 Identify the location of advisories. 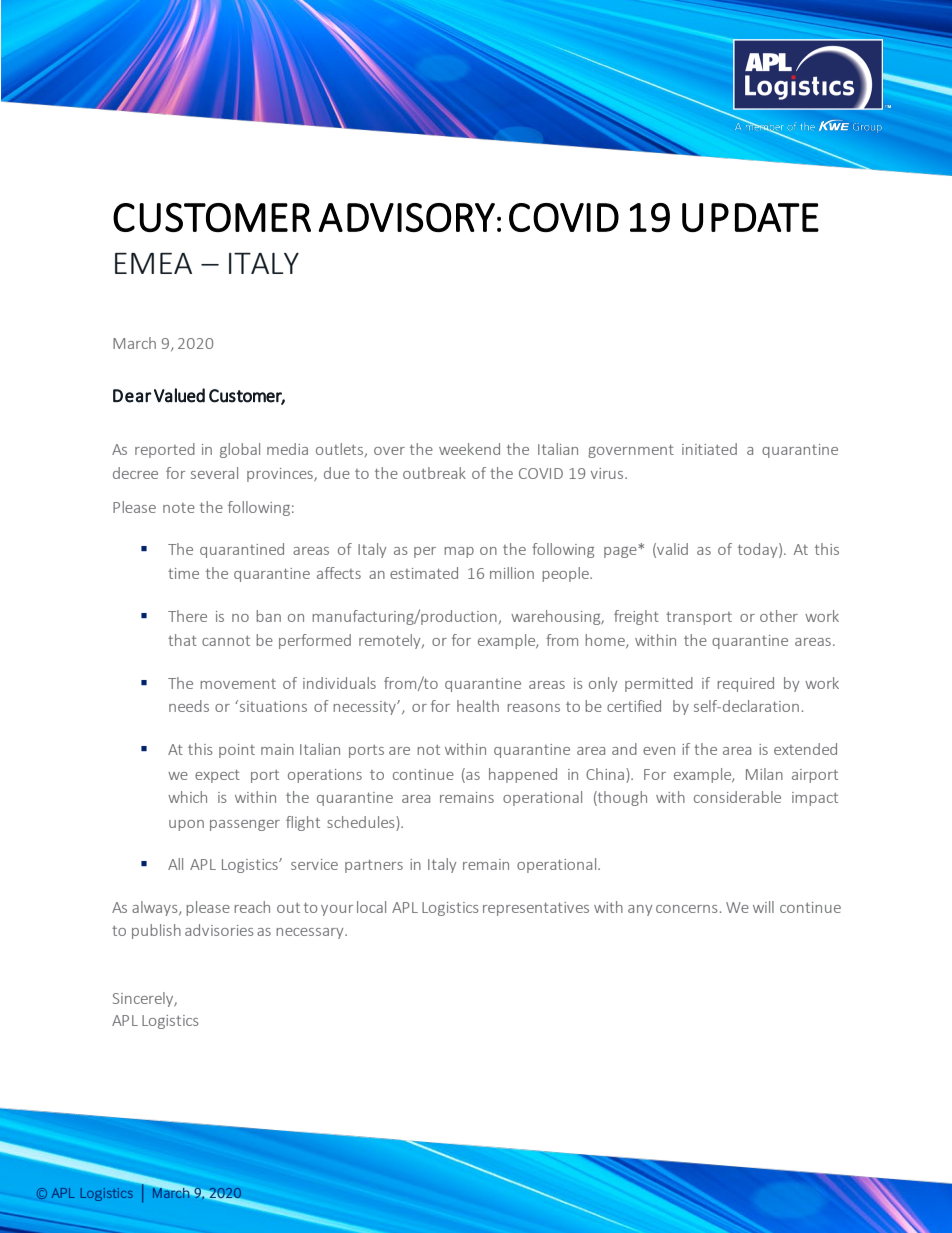
(219, 930).
